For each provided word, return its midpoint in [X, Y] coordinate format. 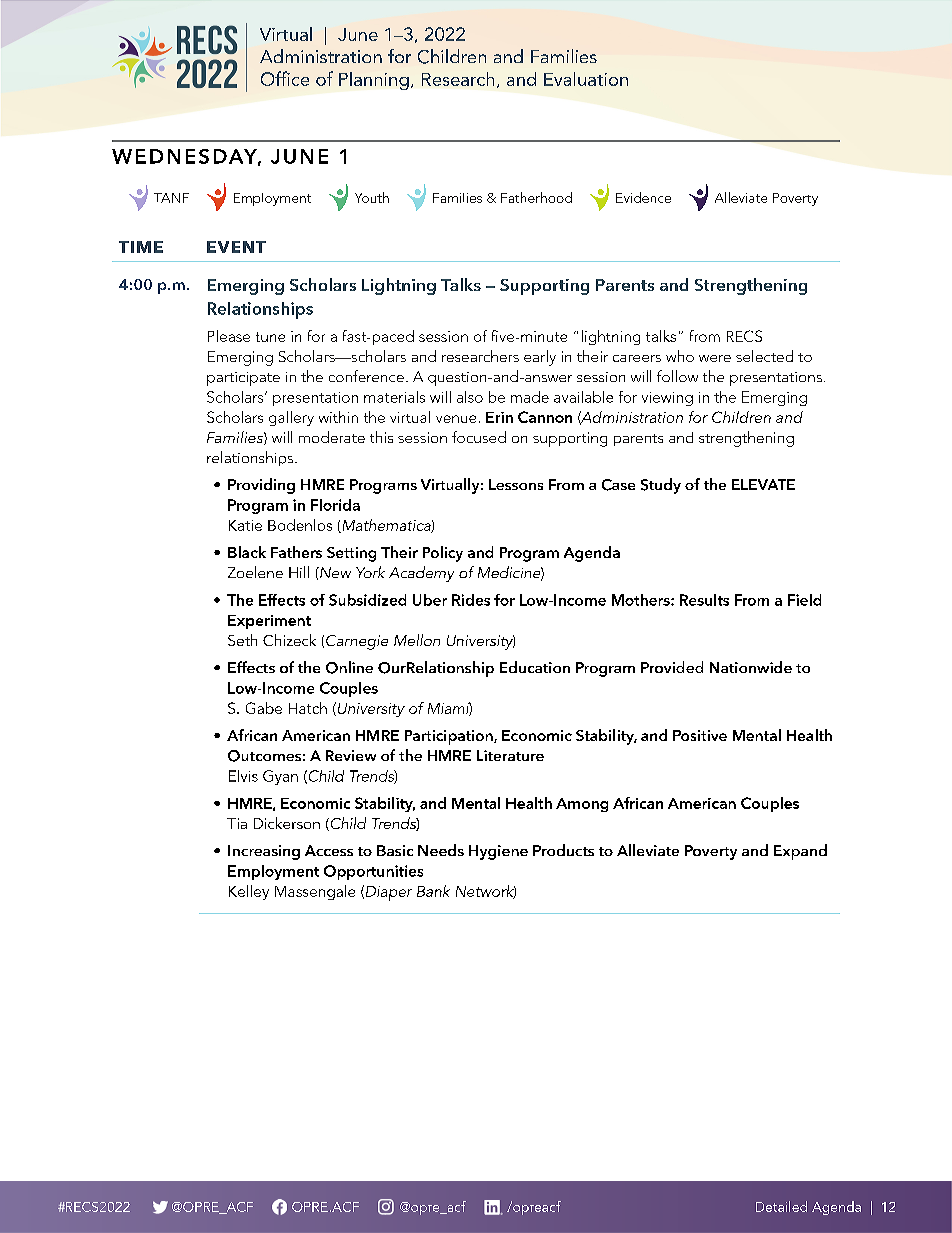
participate [243, 379]
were [715, 358]
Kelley [249, 892]
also [470, 397]
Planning [374, 81]
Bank [433, 891]
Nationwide [751, 667]
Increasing [264, 852]
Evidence [643, 197]
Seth [242, 640]
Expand [800, 852]
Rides [471, 600]
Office [285, 78]
